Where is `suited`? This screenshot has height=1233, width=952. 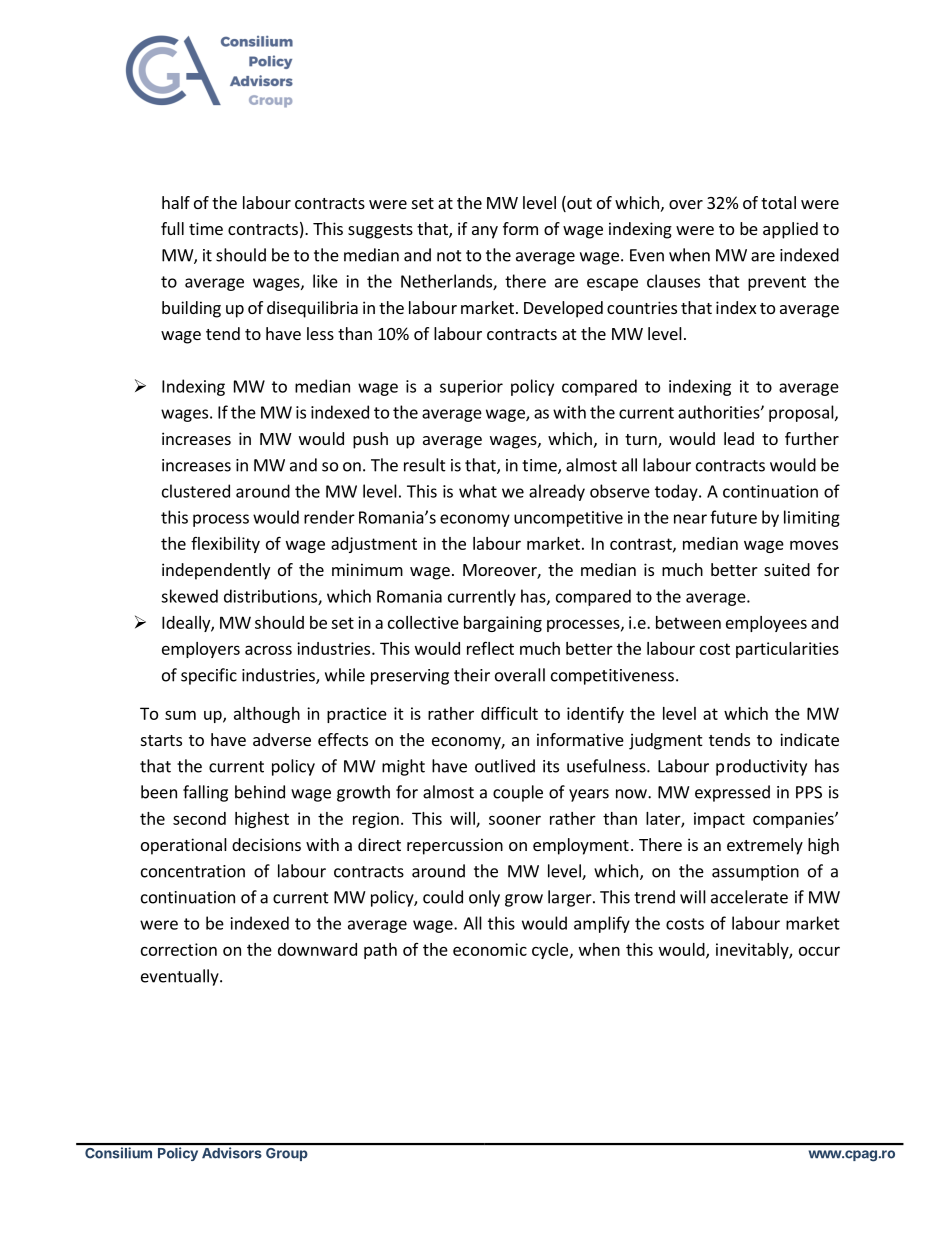
suited is located at coordinates (787, 569).
